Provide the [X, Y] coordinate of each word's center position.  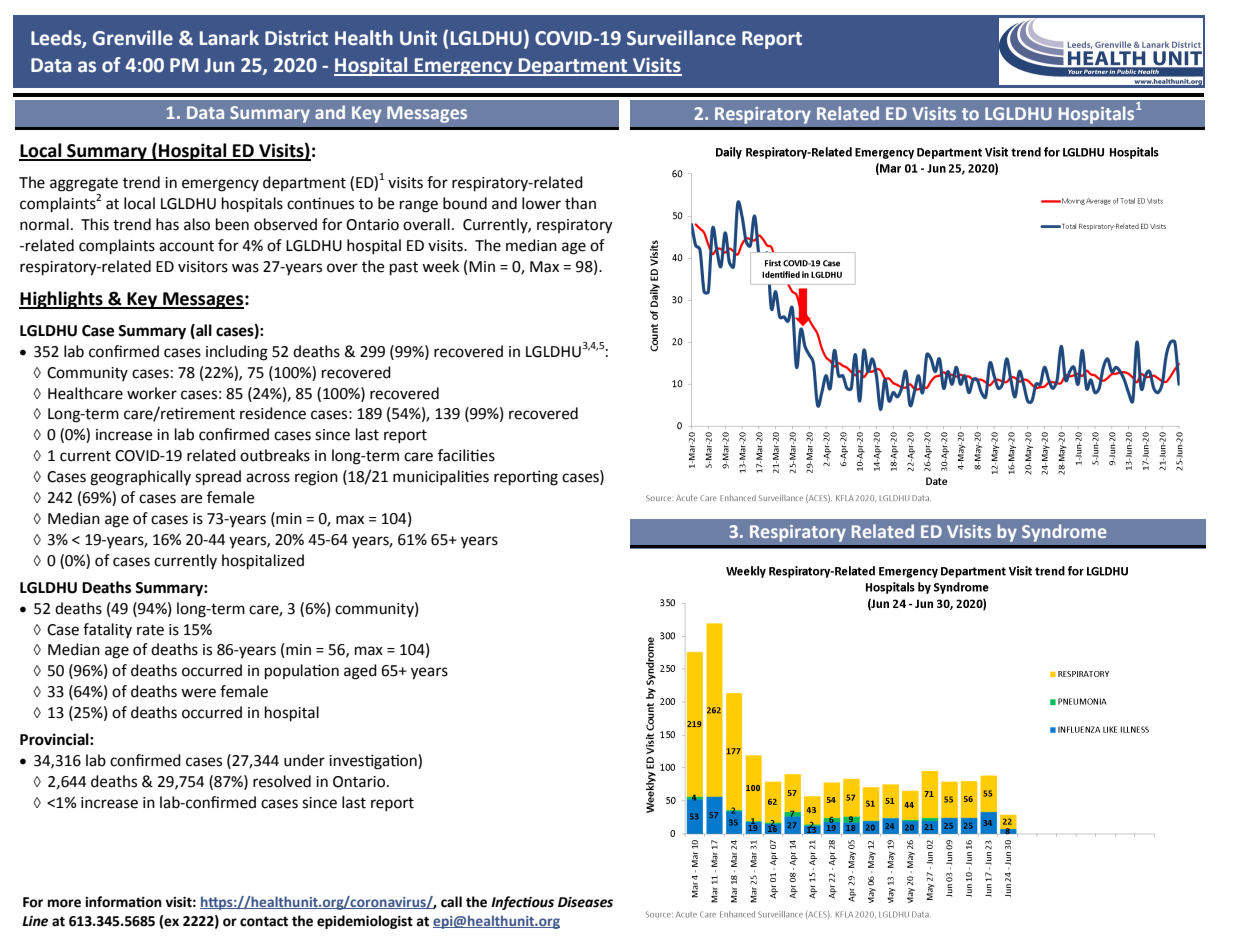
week [440, 266]
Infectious [522, 903]
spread [218, 478]
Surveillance [681, 38]
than [580, 203]
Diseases [585, 902]
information [123, 902]
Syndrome [1064, 533]
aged [360, 672]
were [198, 693]
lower [541, 203]
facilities [466, 455]
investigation [374, 762]
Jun [219, 65]
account [186, 246]
